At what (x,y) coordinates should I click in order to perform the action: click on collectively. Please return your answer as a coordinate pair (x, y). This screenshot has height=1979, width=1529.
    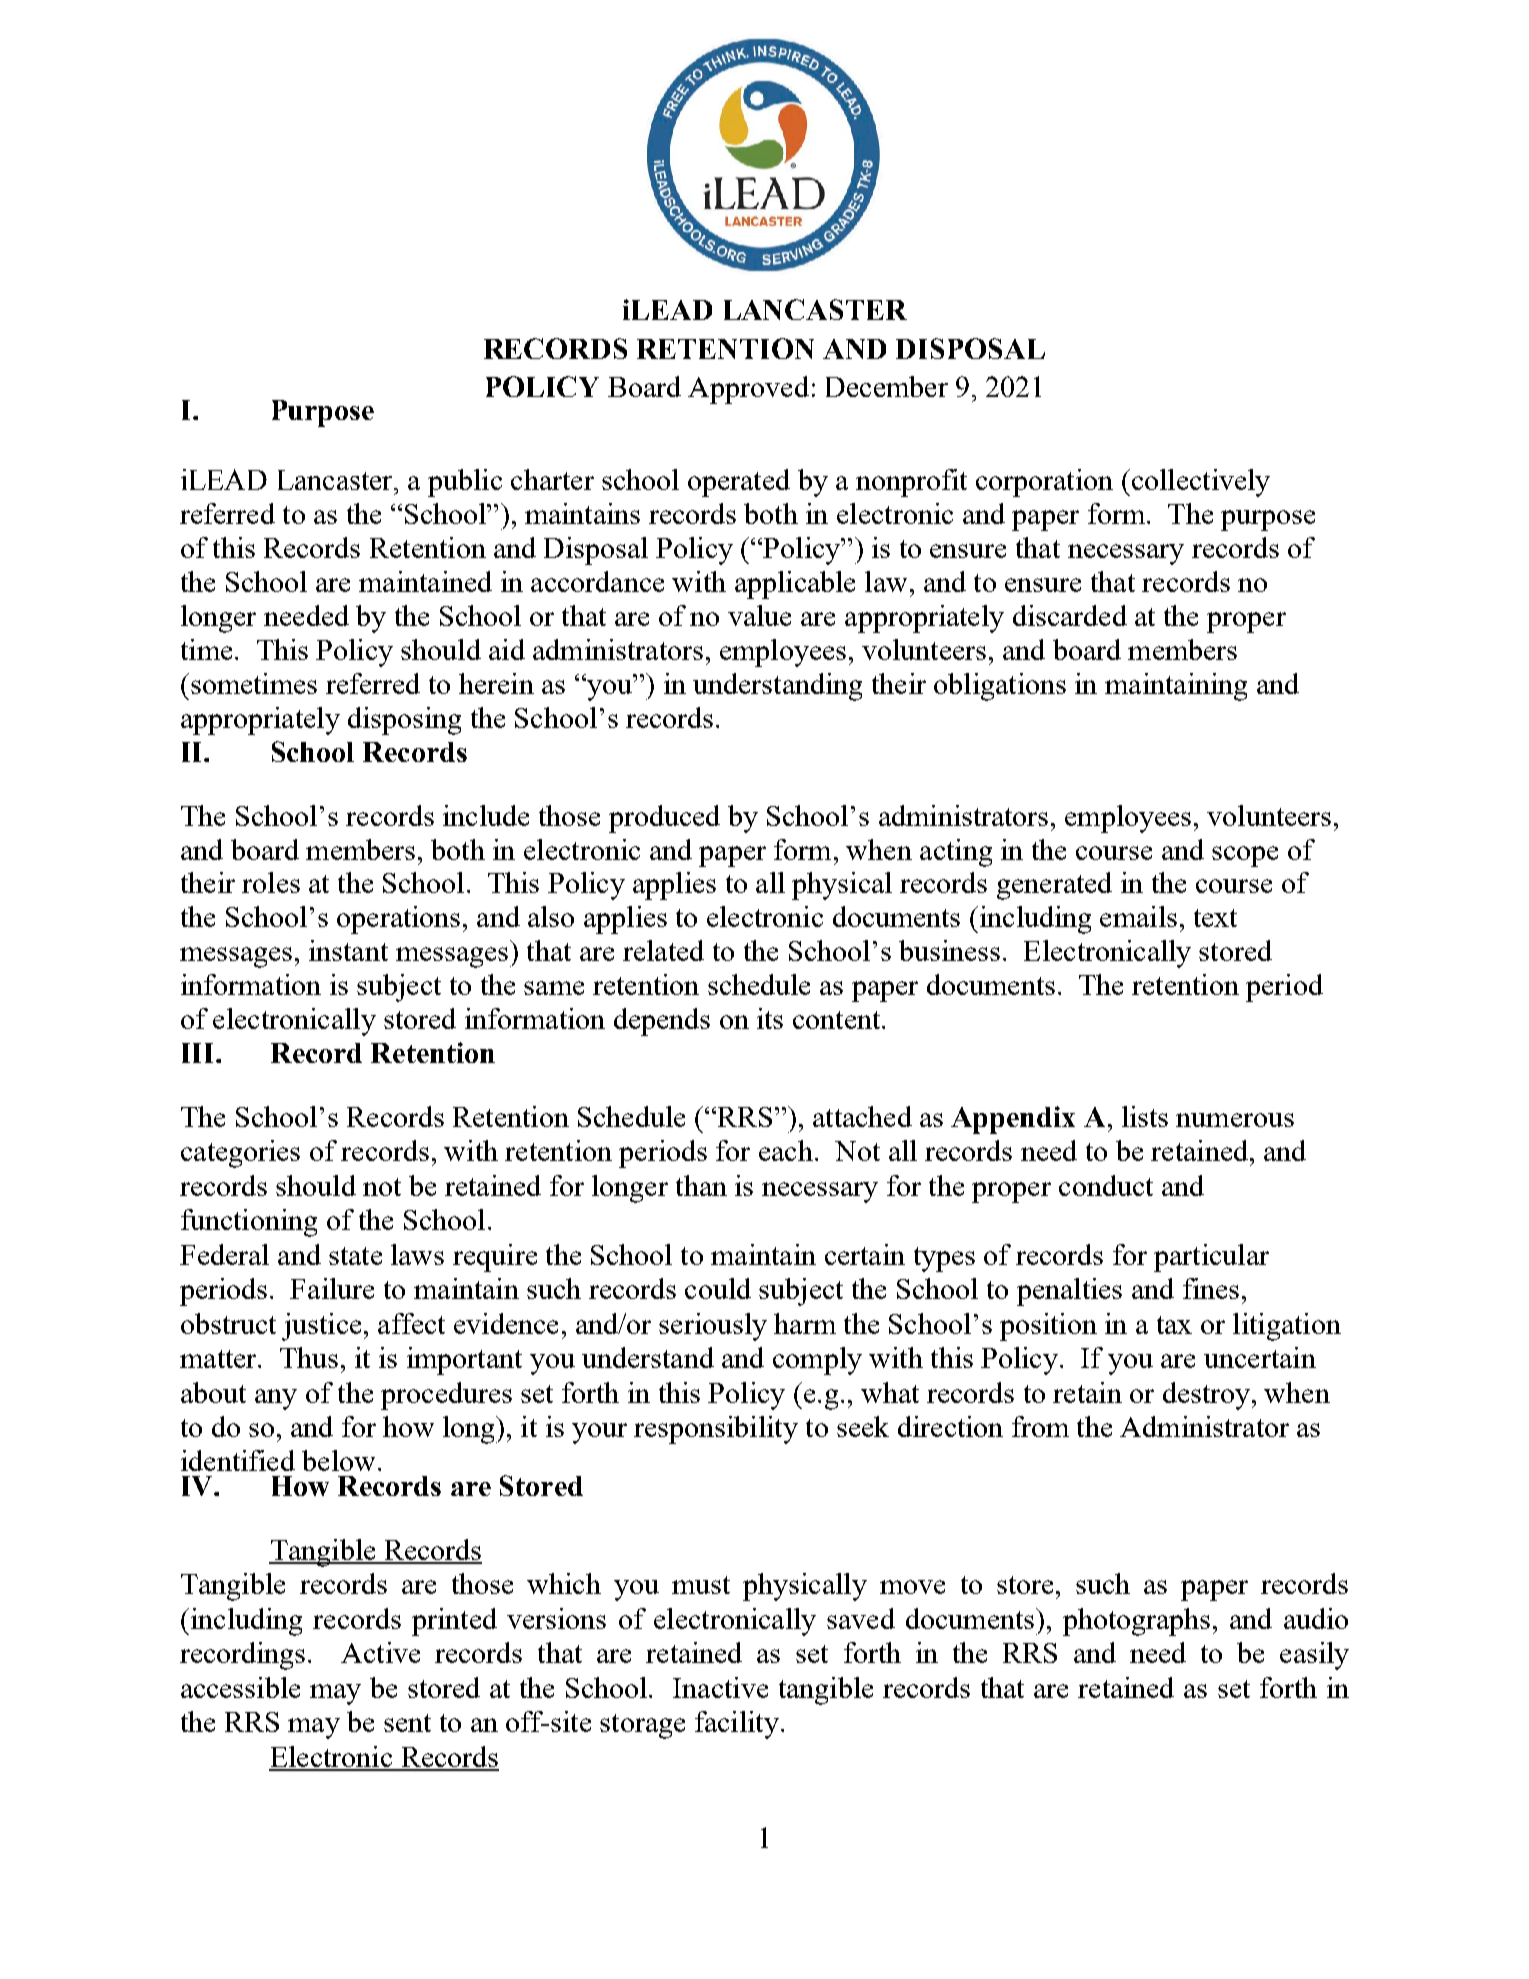
    Looking at the image, I should click on (1199, 483).
